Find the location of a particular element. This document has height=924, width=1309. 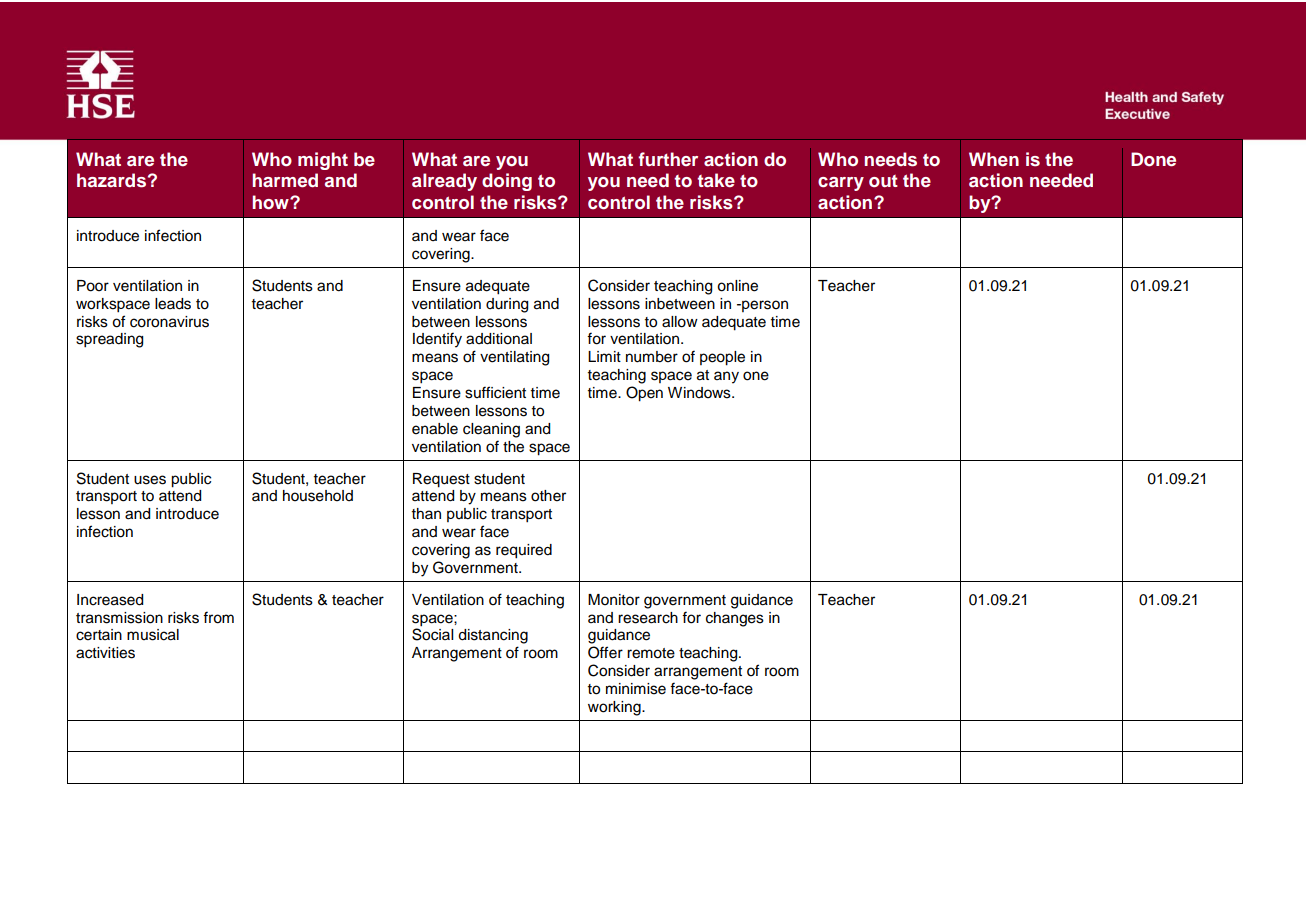

person is located at coordinates (764, 306).
